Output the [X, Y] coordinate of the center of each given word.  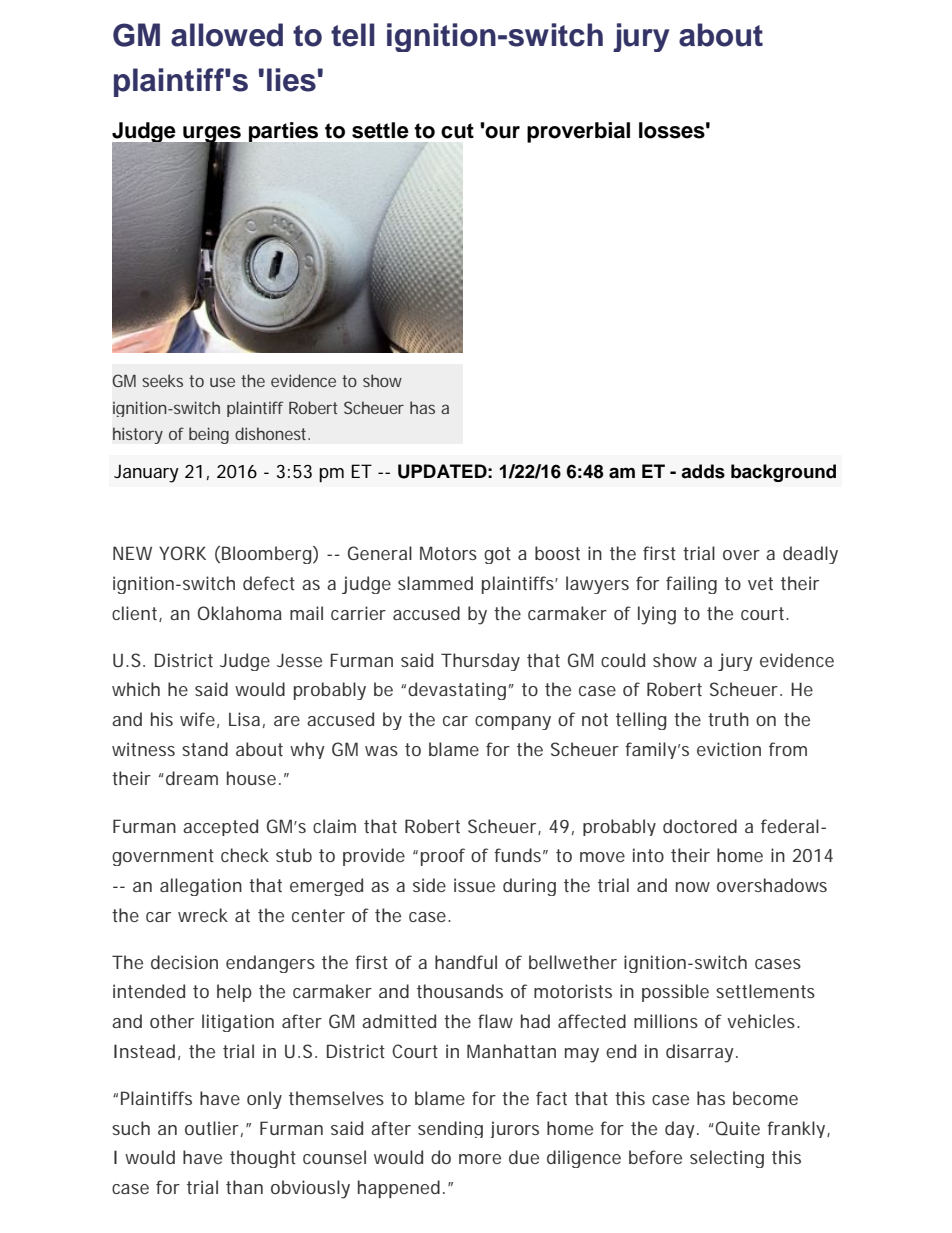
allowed [227, 35]
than [244, 1187]
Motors [448, 553]
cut [457, 131]
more [480, 1159]
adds [703, 471]
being [209, 435]
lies [291, 80]
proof [443, 857]
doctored [700, 826]
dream [192, 778]
